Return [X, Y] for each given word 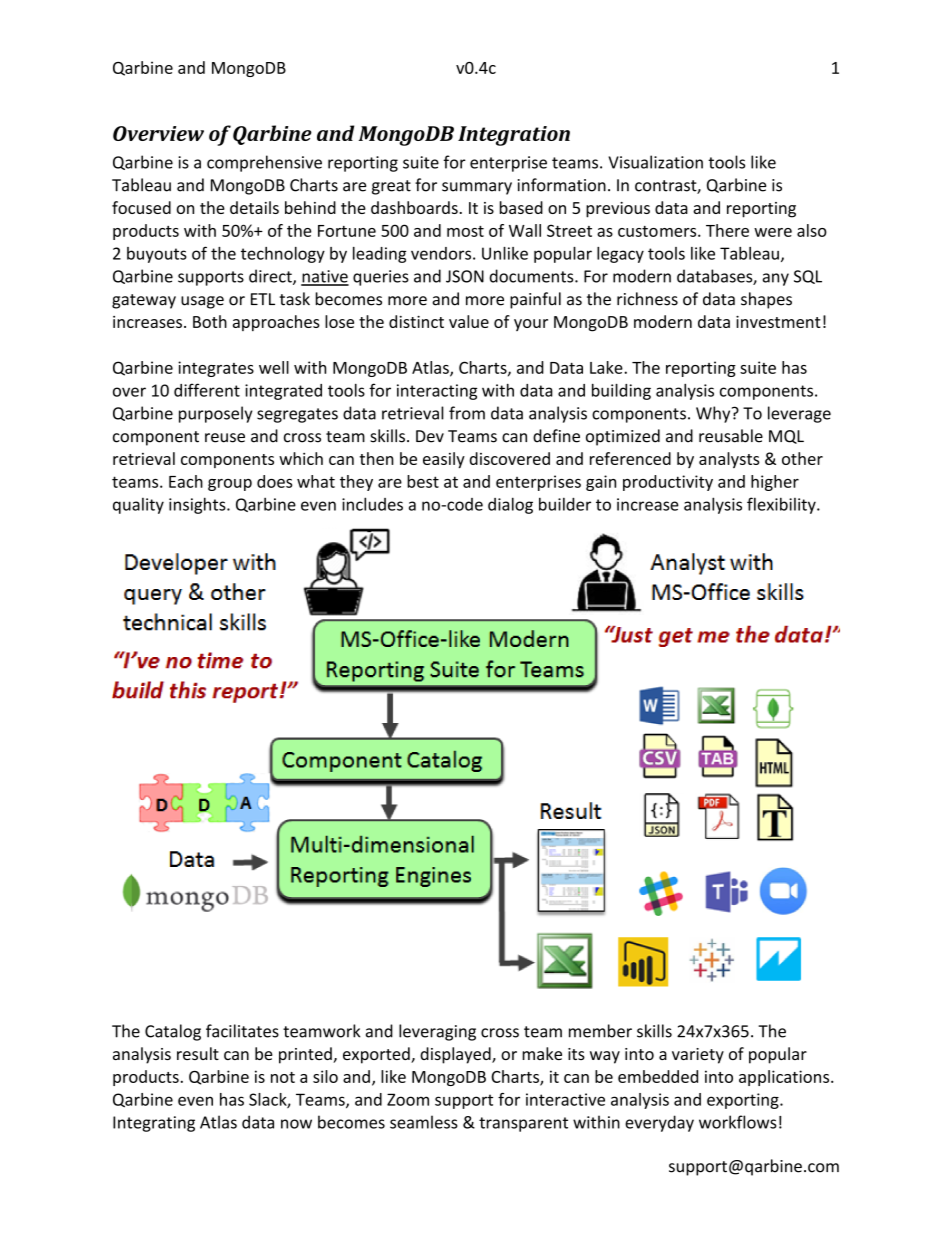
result [198, 1053]
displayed [456, 1055]
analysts [729, 460]
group [230, 485]
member [600, 1031]
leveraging [437, 1032]
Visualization [655, 162]
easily [444, 460]
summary [477, 188]
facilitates [242, 1031]
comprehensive [264, 163]
